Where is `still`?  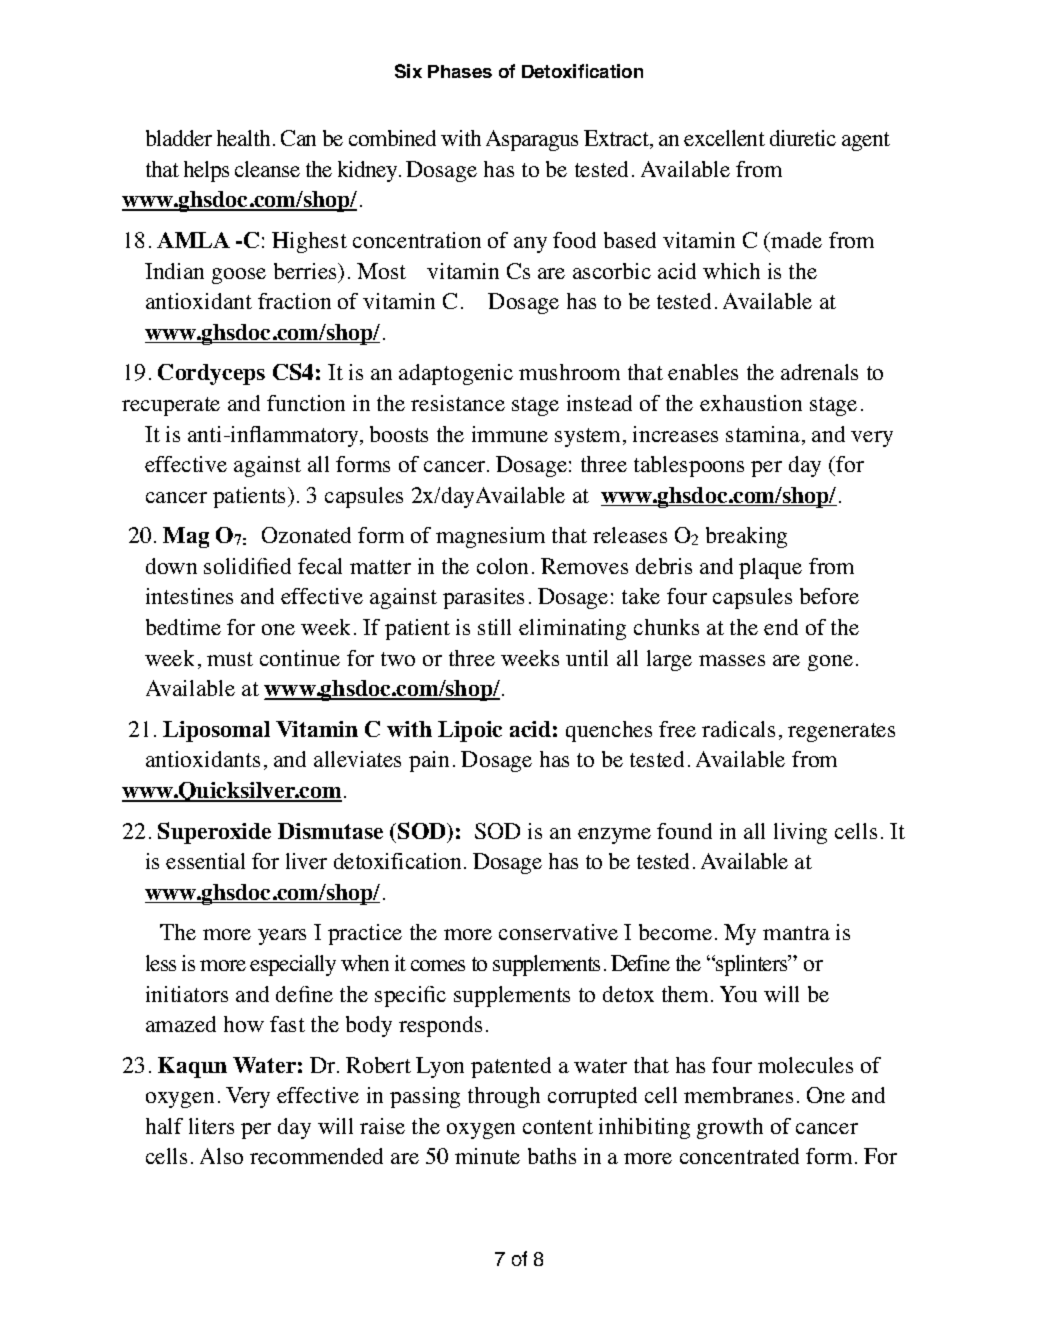
still is located at coordinates (494, 627).
